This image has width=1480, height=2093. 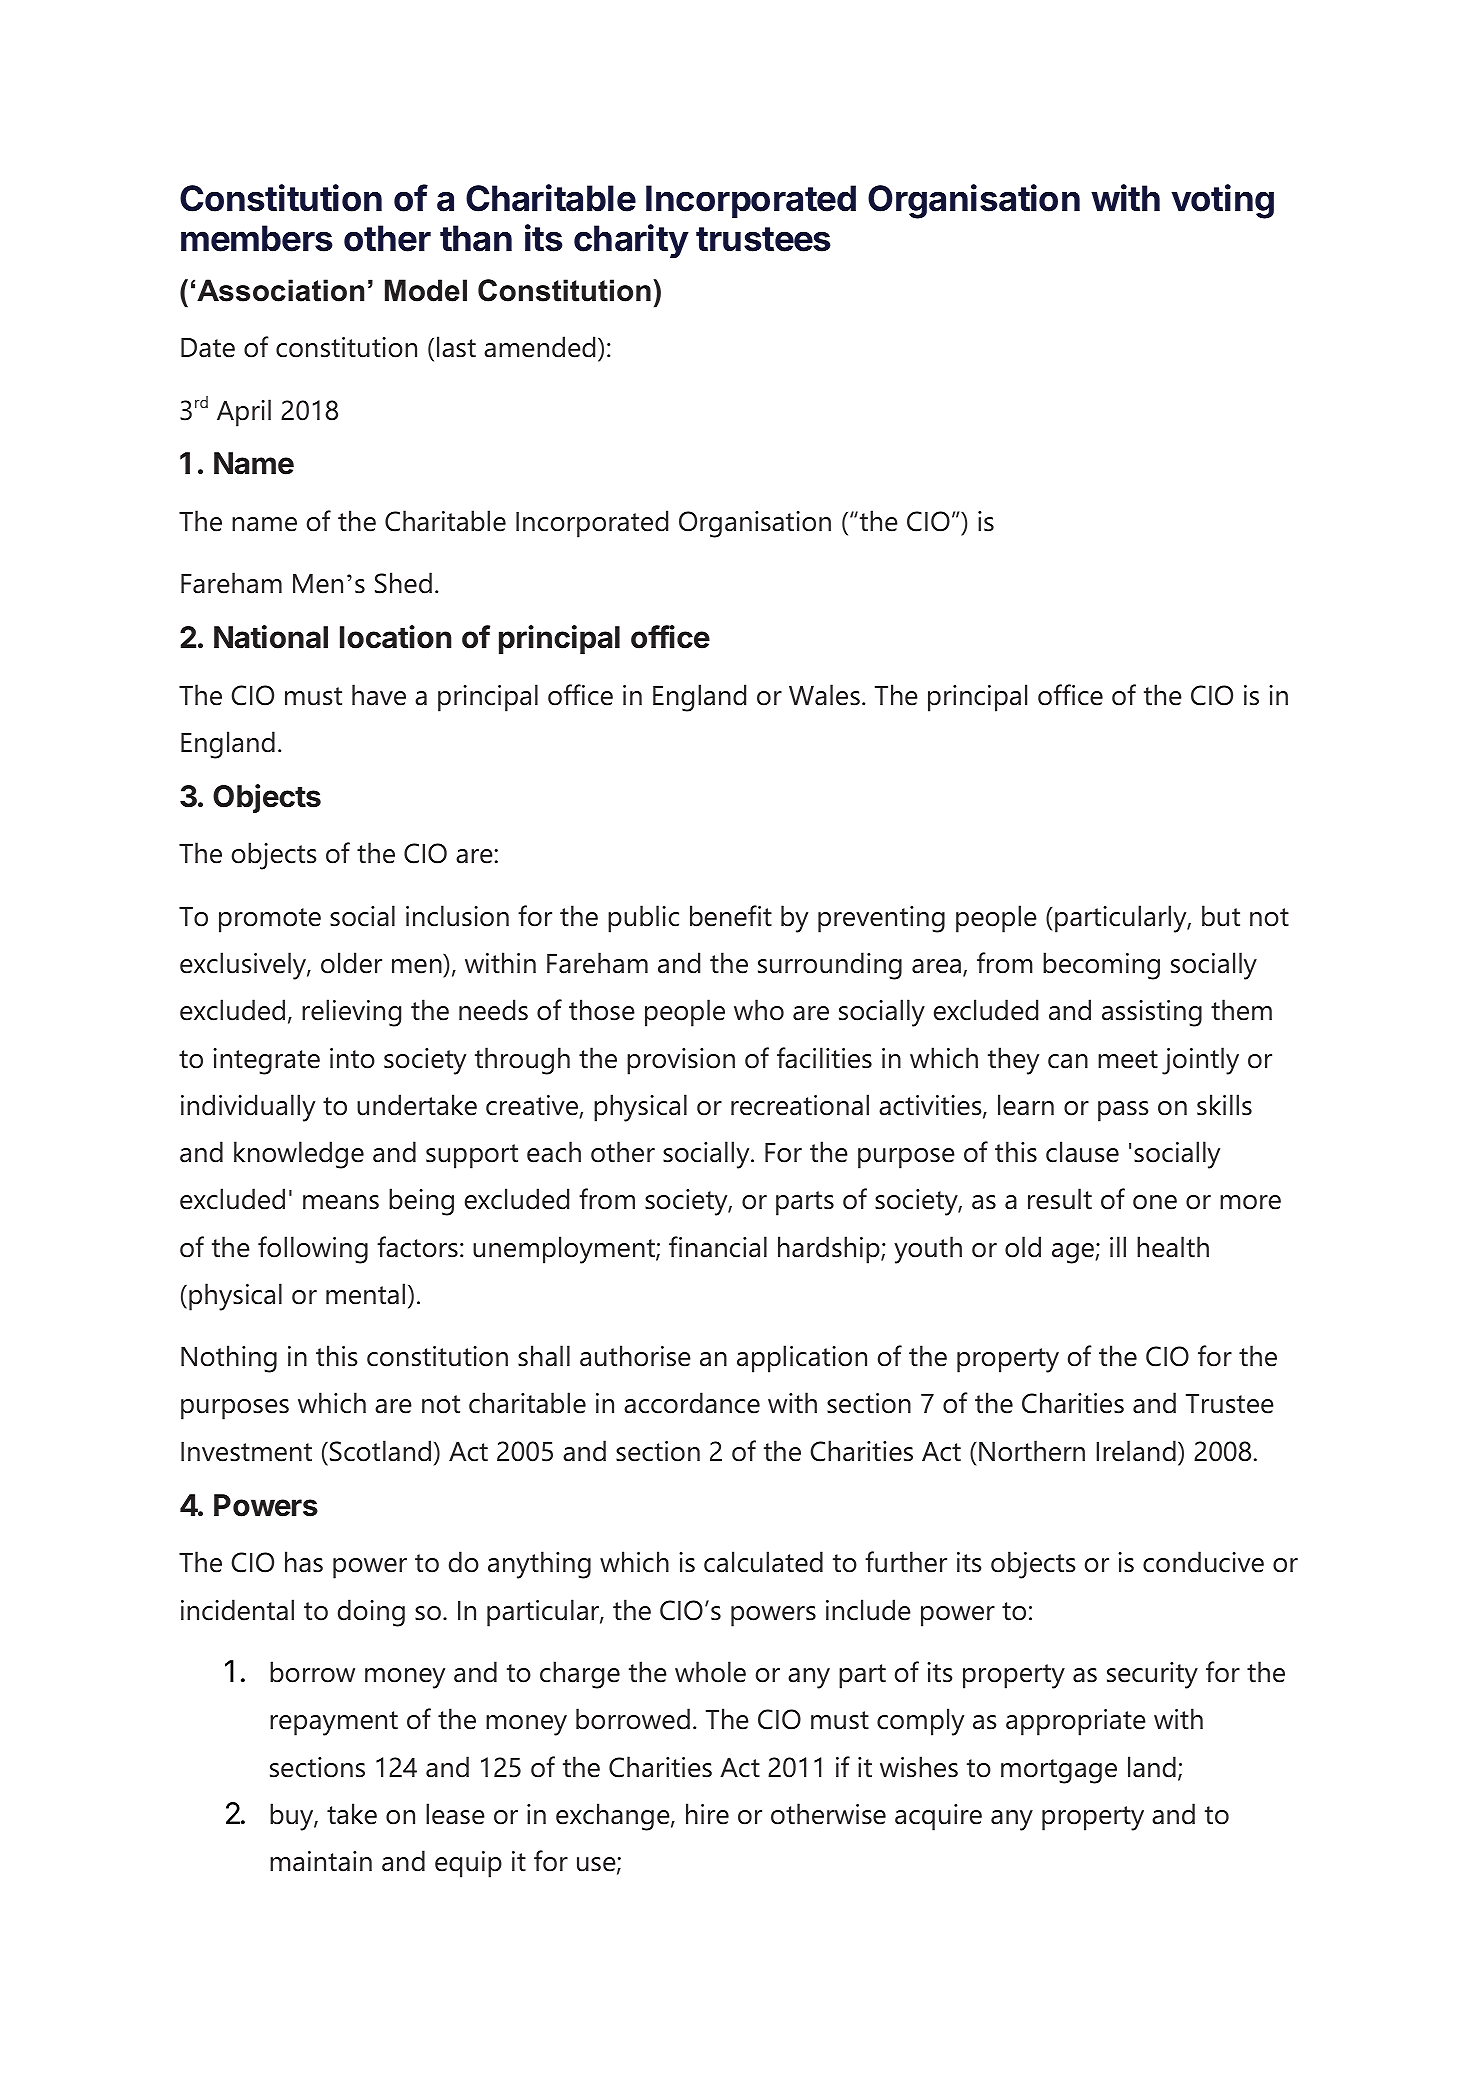 What do you see at coordinates (1222, 201) in the image?
I see `voting` at bounding box center [1222, 201].
